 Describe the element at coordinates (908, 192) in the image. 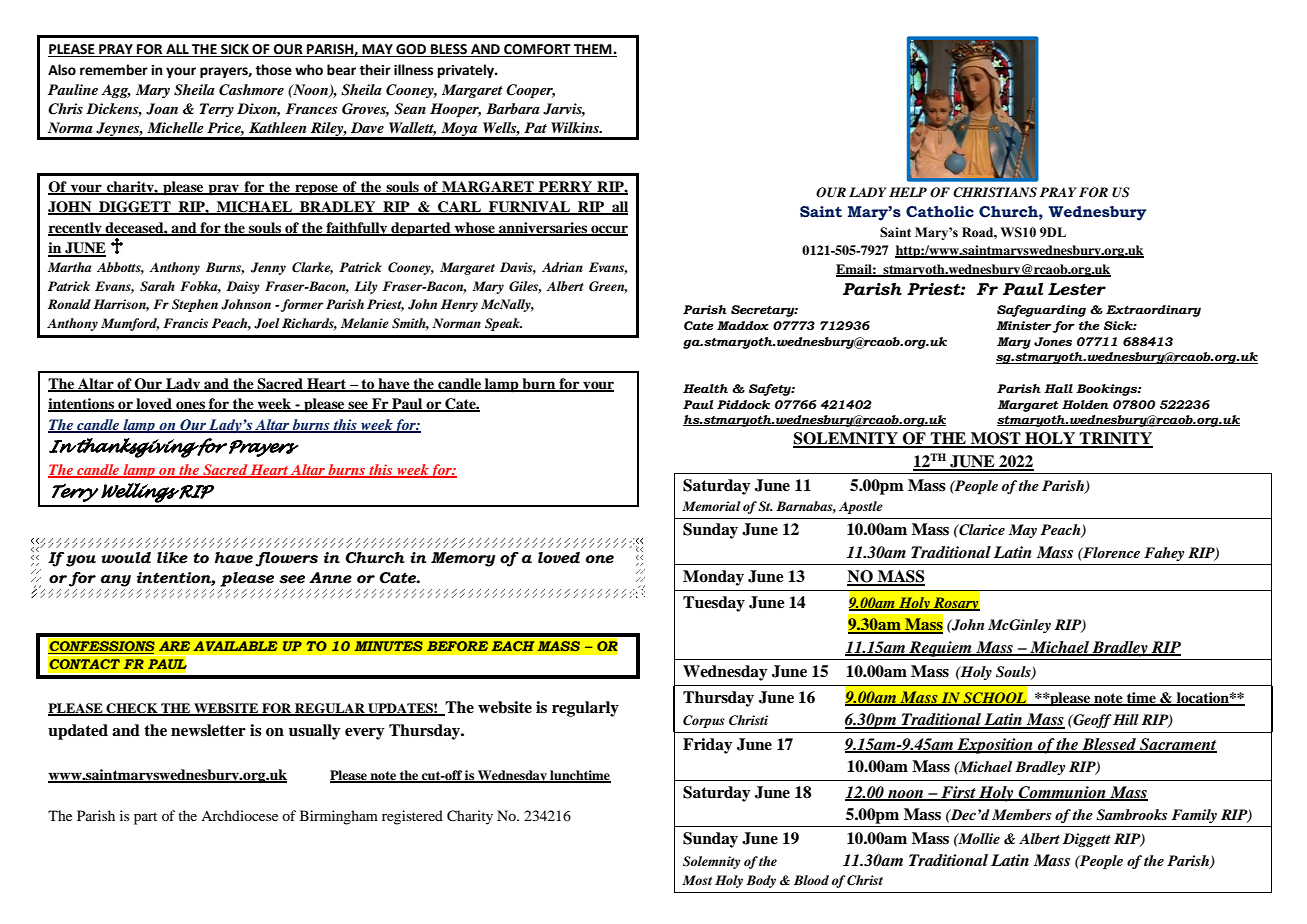

I see `HELP` at that location.
